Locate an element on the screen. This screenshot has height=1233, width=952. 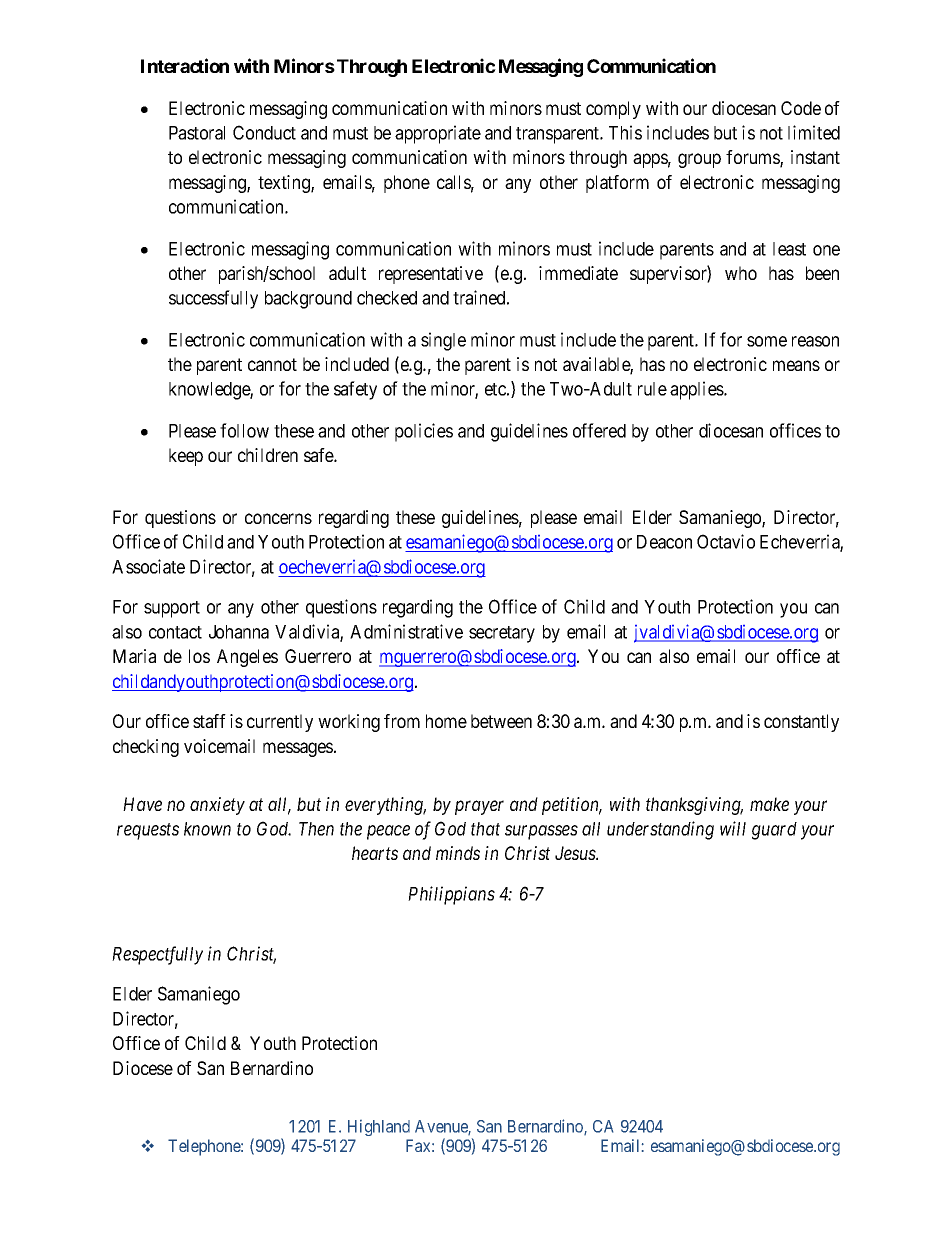
Pastoral is located at coordinates (197, 133).
